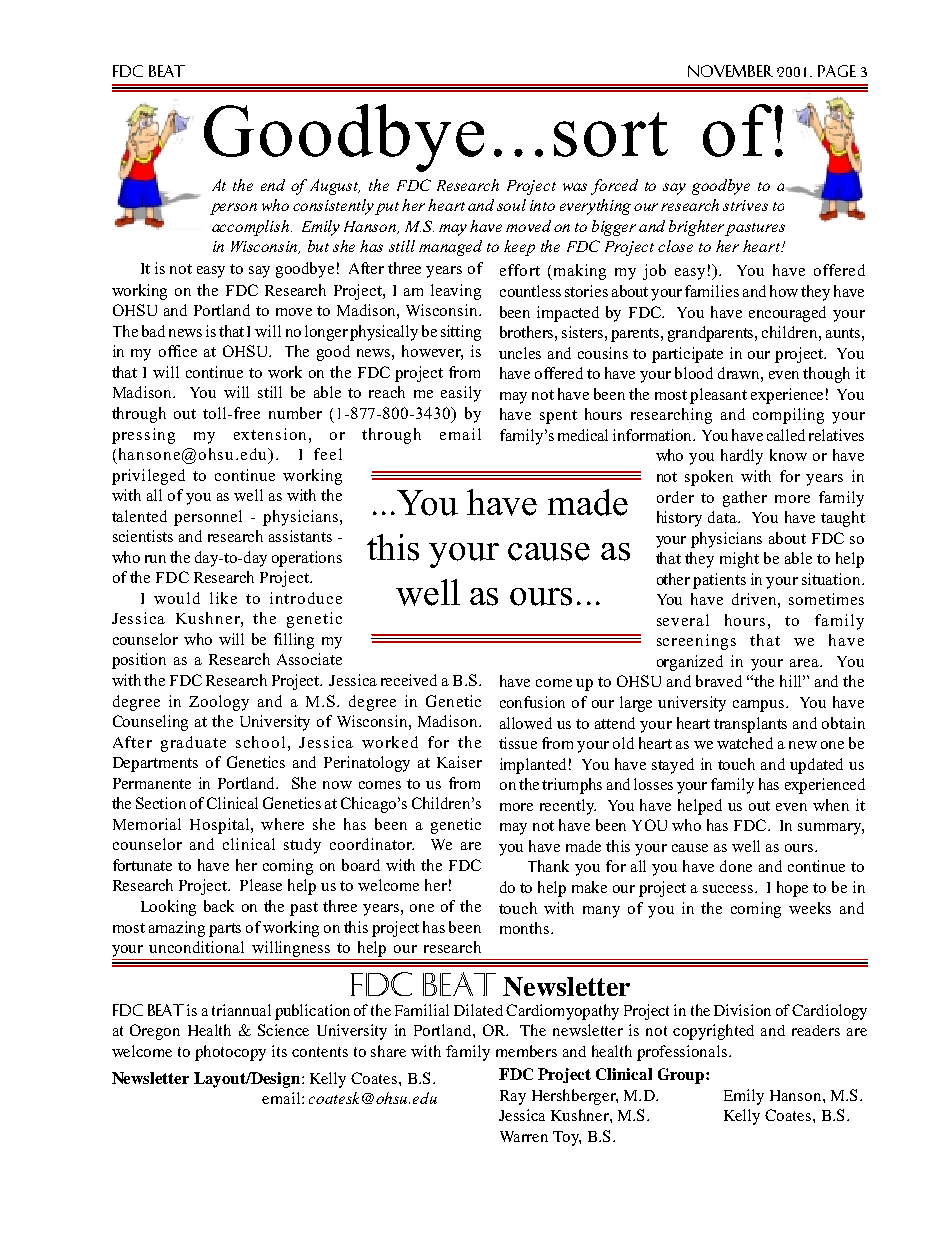 The height and width of the screenshot is (1233, 952). Describe the element at coordinates (335, 187) in the screenshot. I see `August` at that location.
